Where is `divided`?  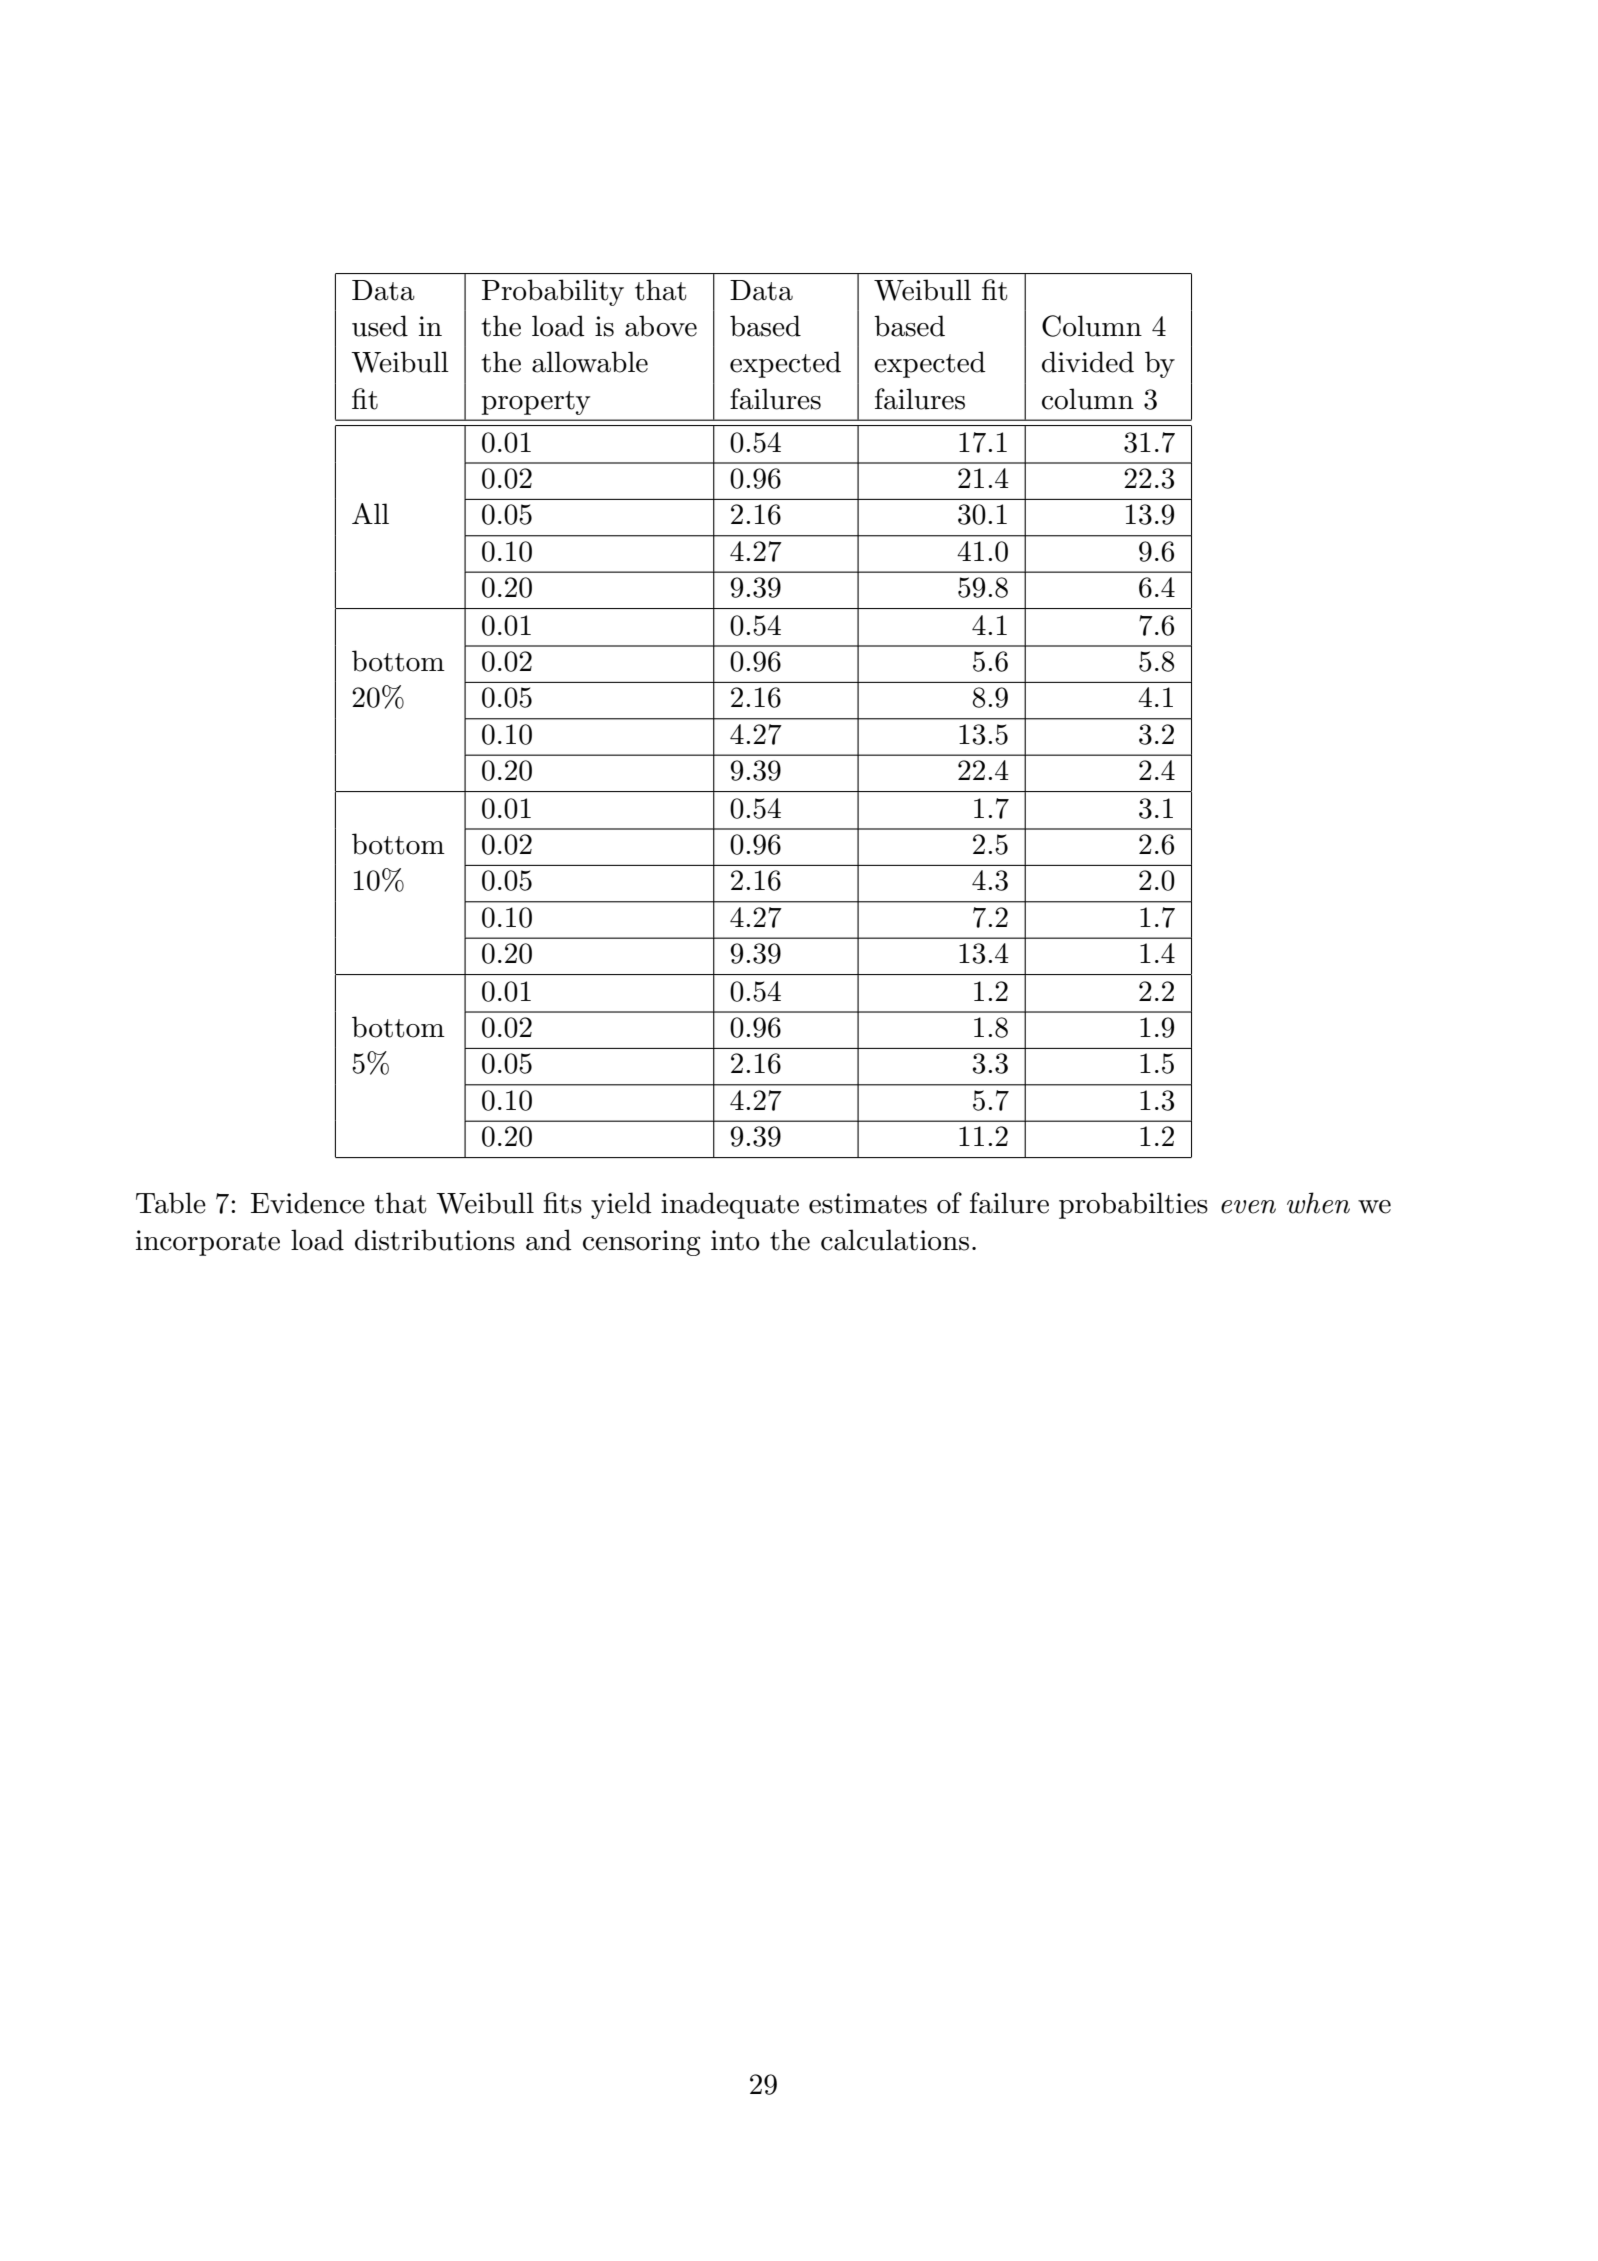
divided is located at coordinates (1088, 362).
